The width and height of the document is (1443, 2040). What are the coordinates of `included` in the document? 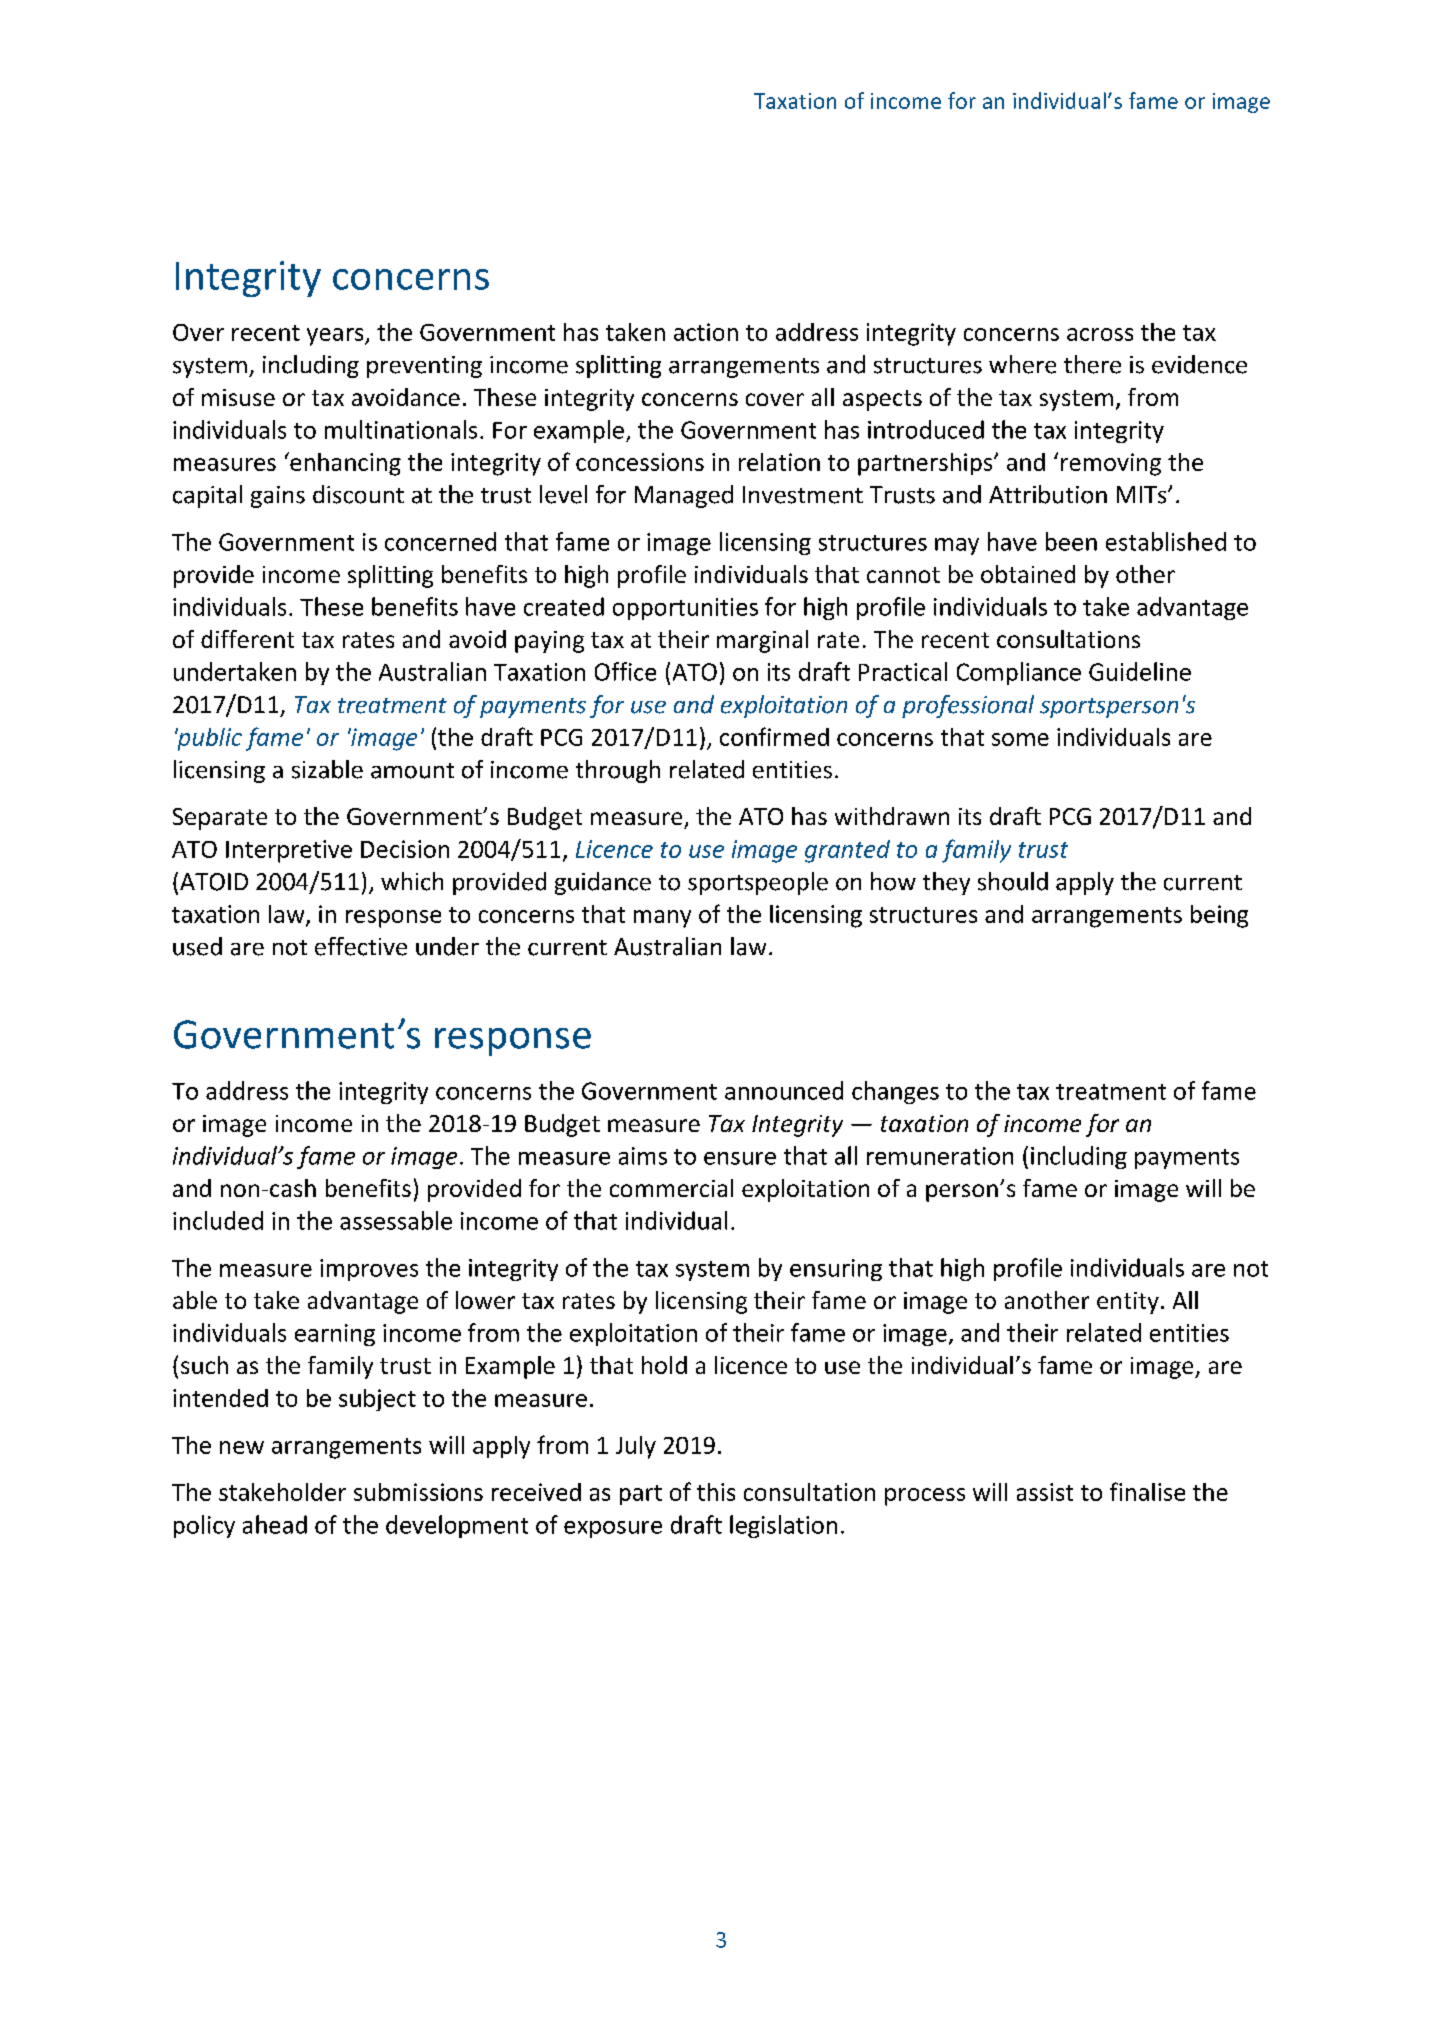 It's located at (218, 1220).
